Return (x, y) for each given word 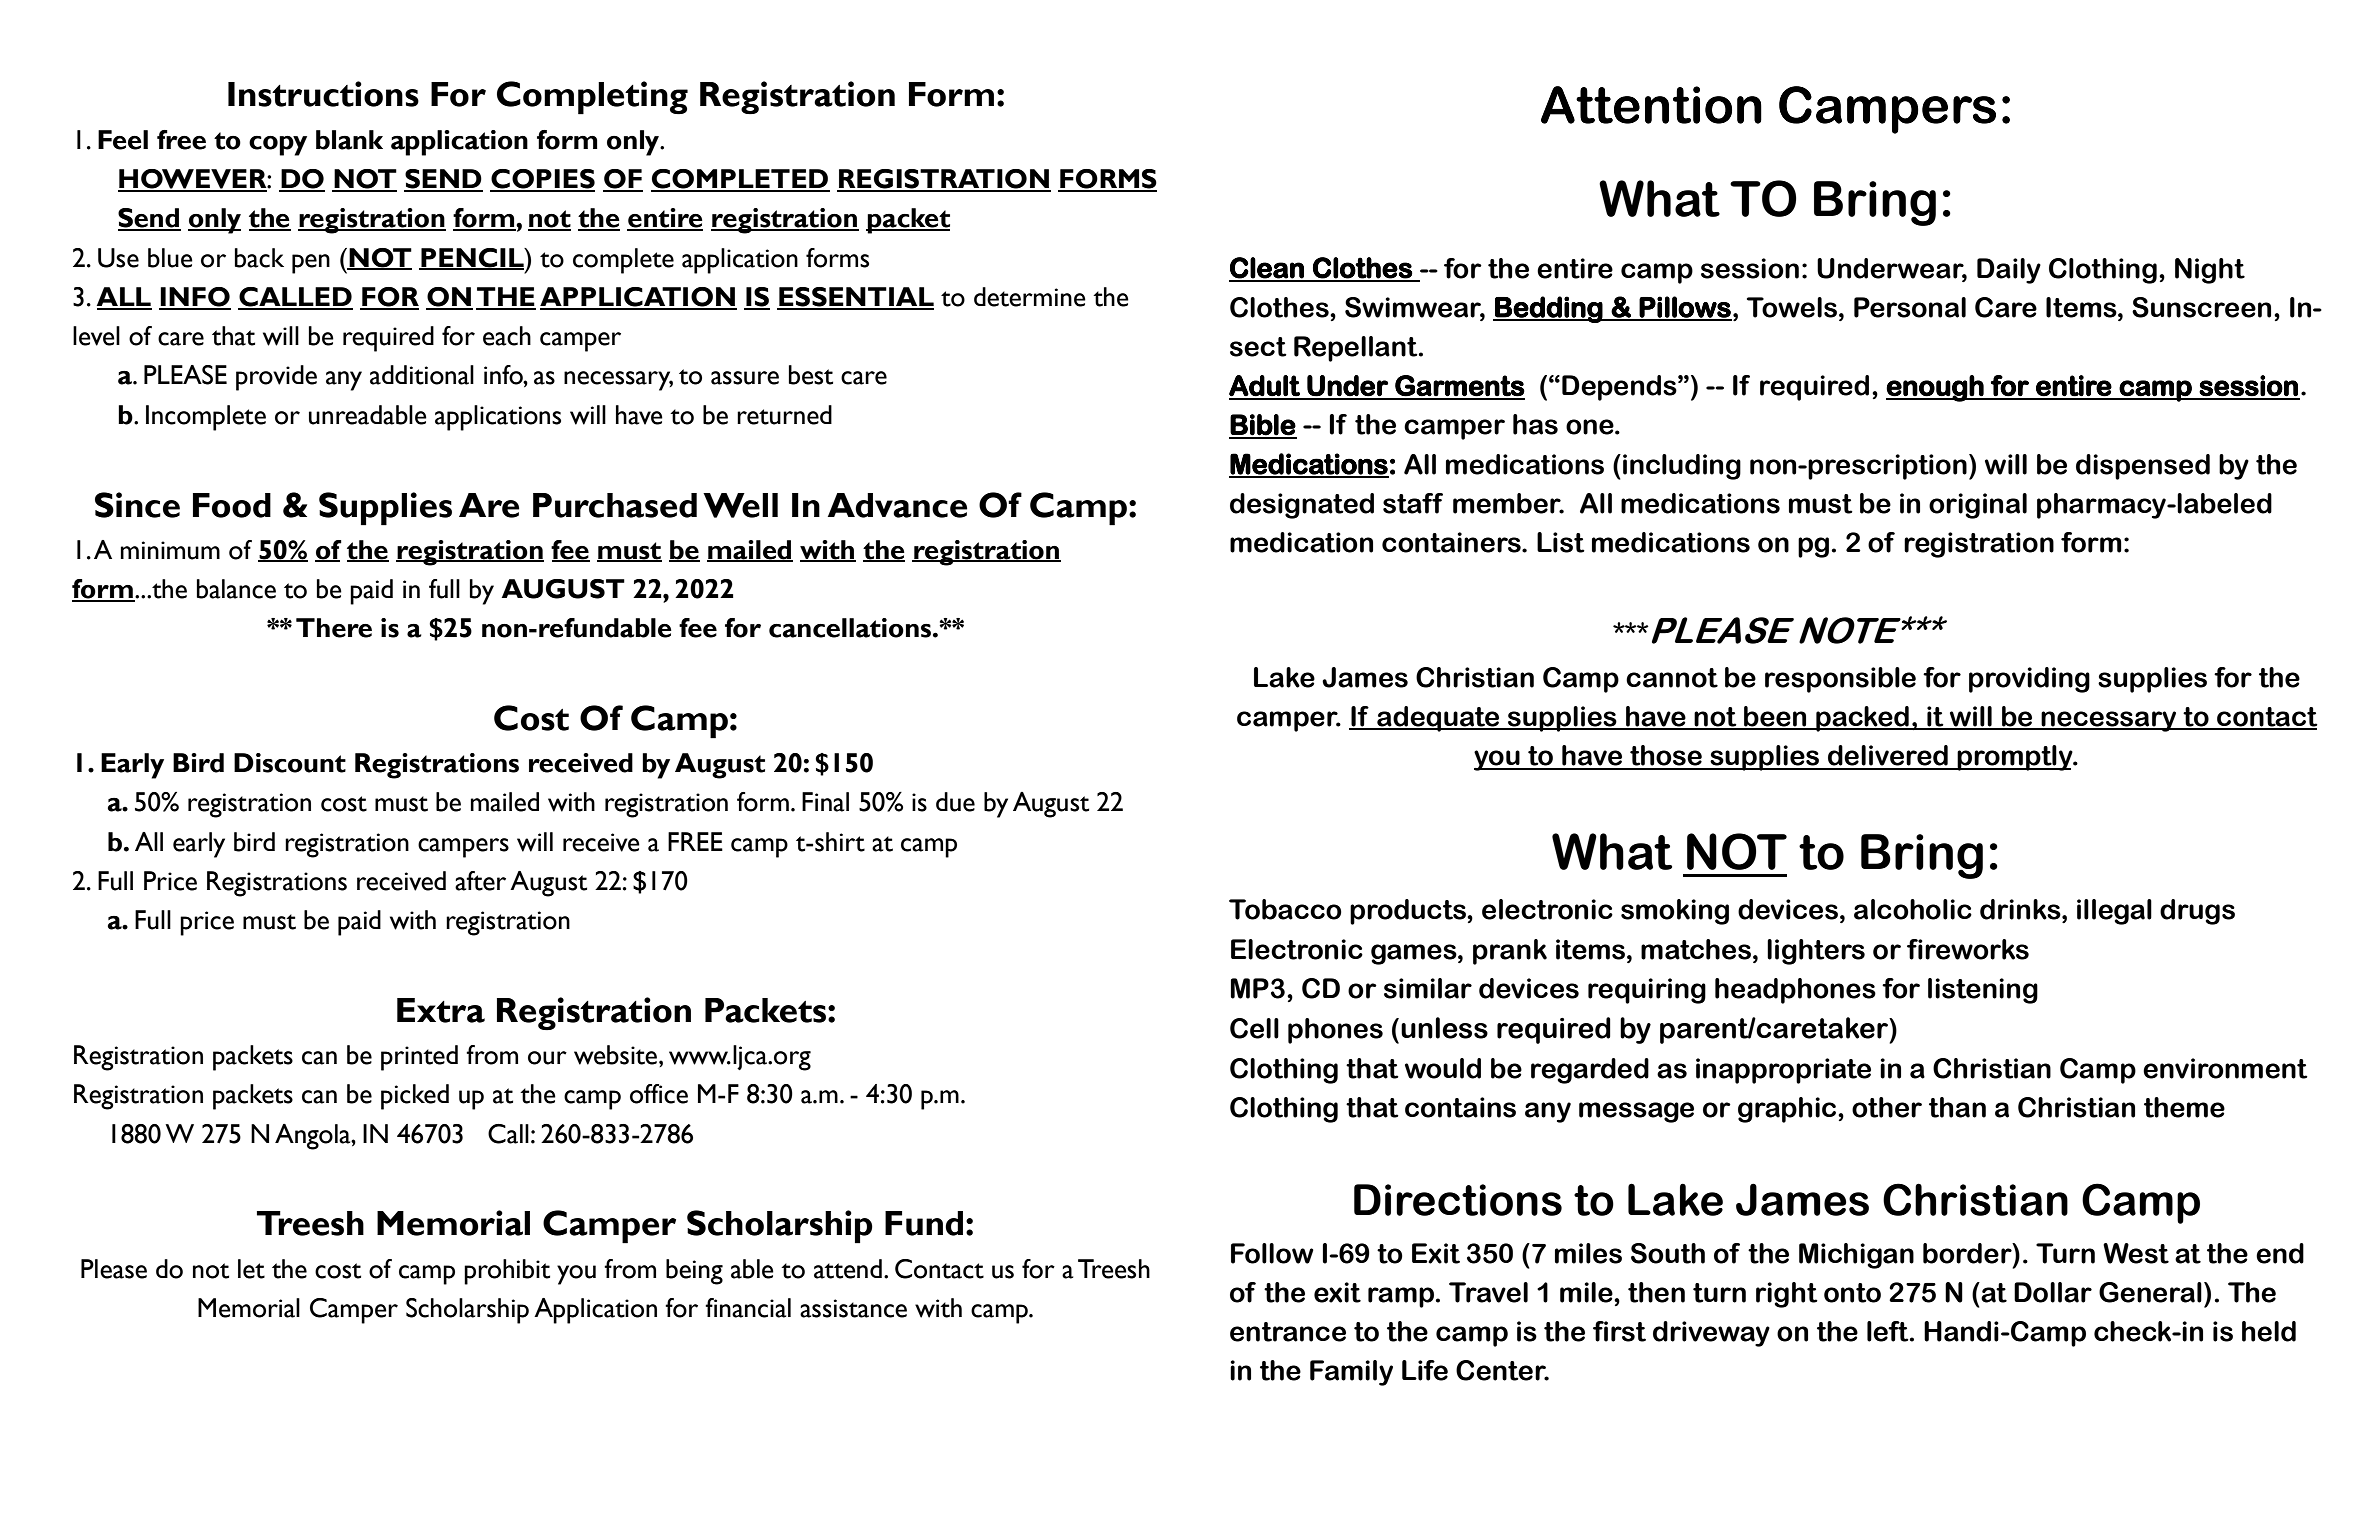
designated (1302, 506)
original (1978, 506)
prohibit (507, 1272)
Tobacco (1285, 909)
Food (232, 505)
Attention (1651, 105)
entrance (1288, 1332)
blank (349, 140)
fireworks (1968, 949)
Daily (2009, 271)
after (480, 881)
